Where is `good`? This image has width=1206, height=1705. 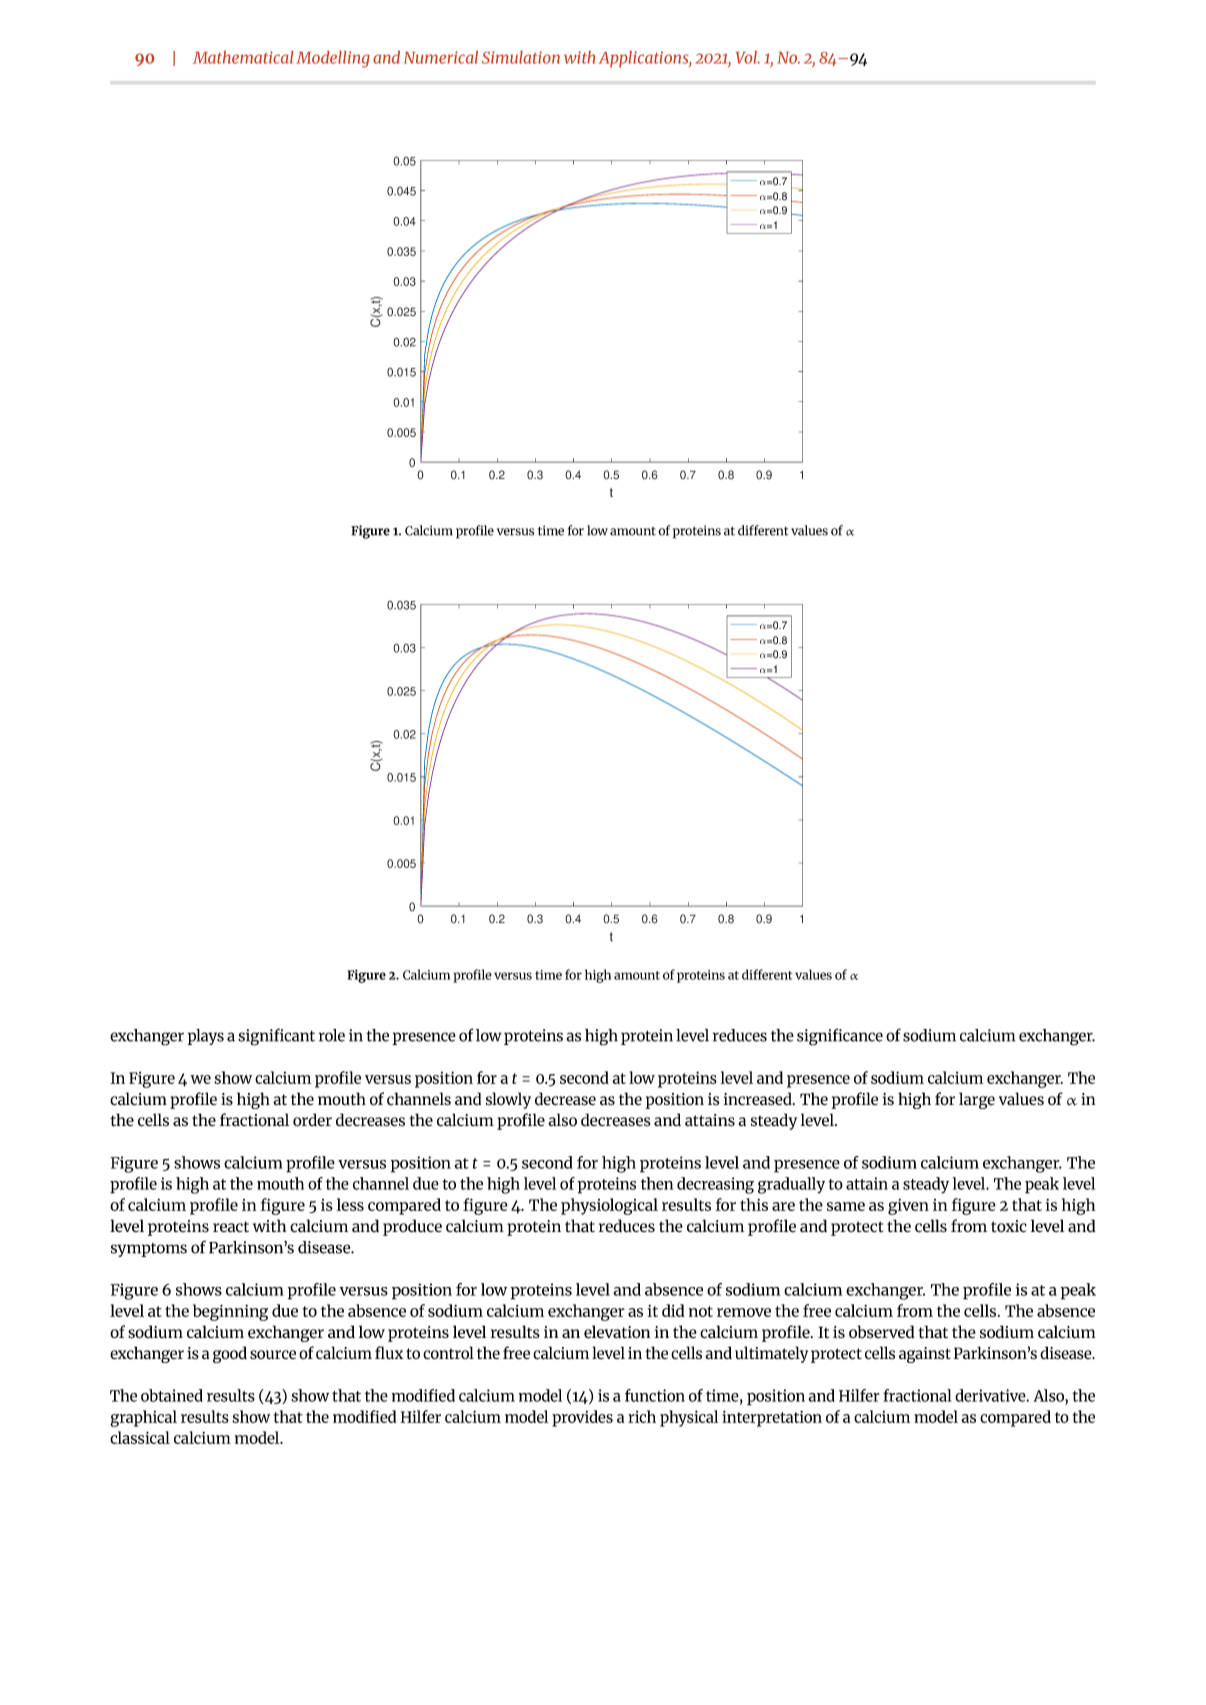 good is located at coordinates (230, 1354).
